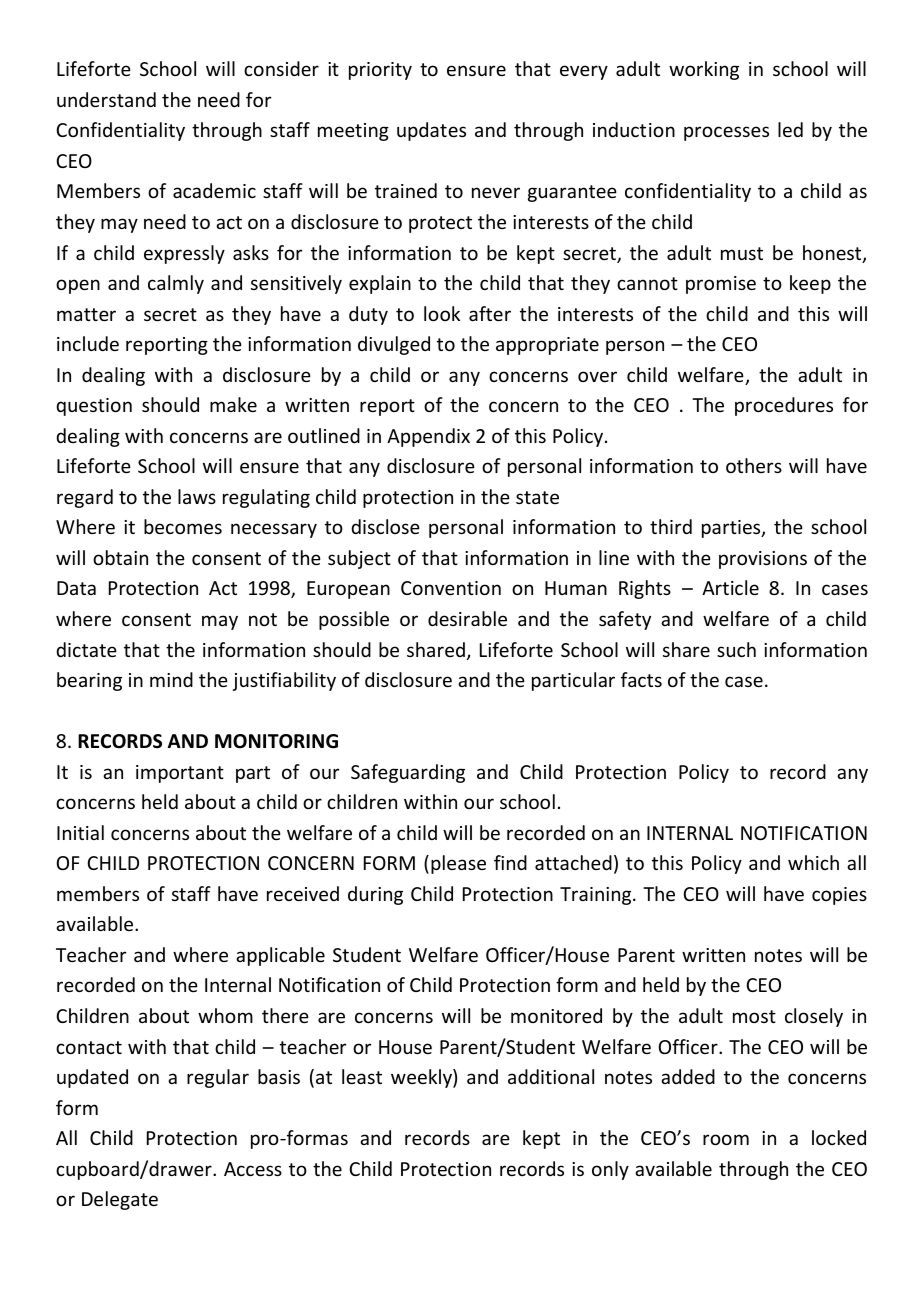  I want to click on others, so click(754, 465).
